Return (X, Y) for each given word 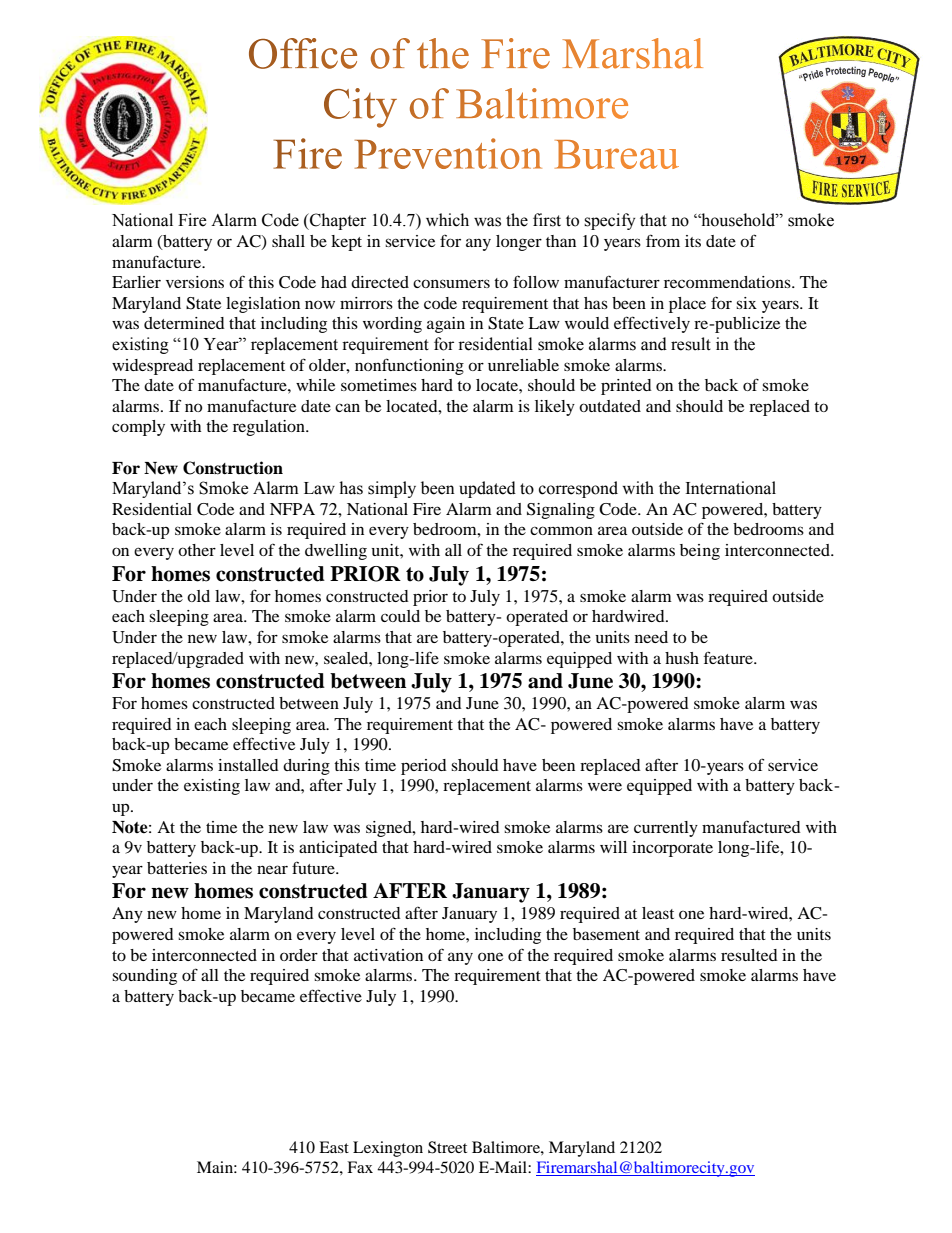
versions (195, 282)
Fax (360, 1167)
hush (682, 658)
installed (248, 765)
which (447, 220)
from (663, 240)
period (424, 767)
